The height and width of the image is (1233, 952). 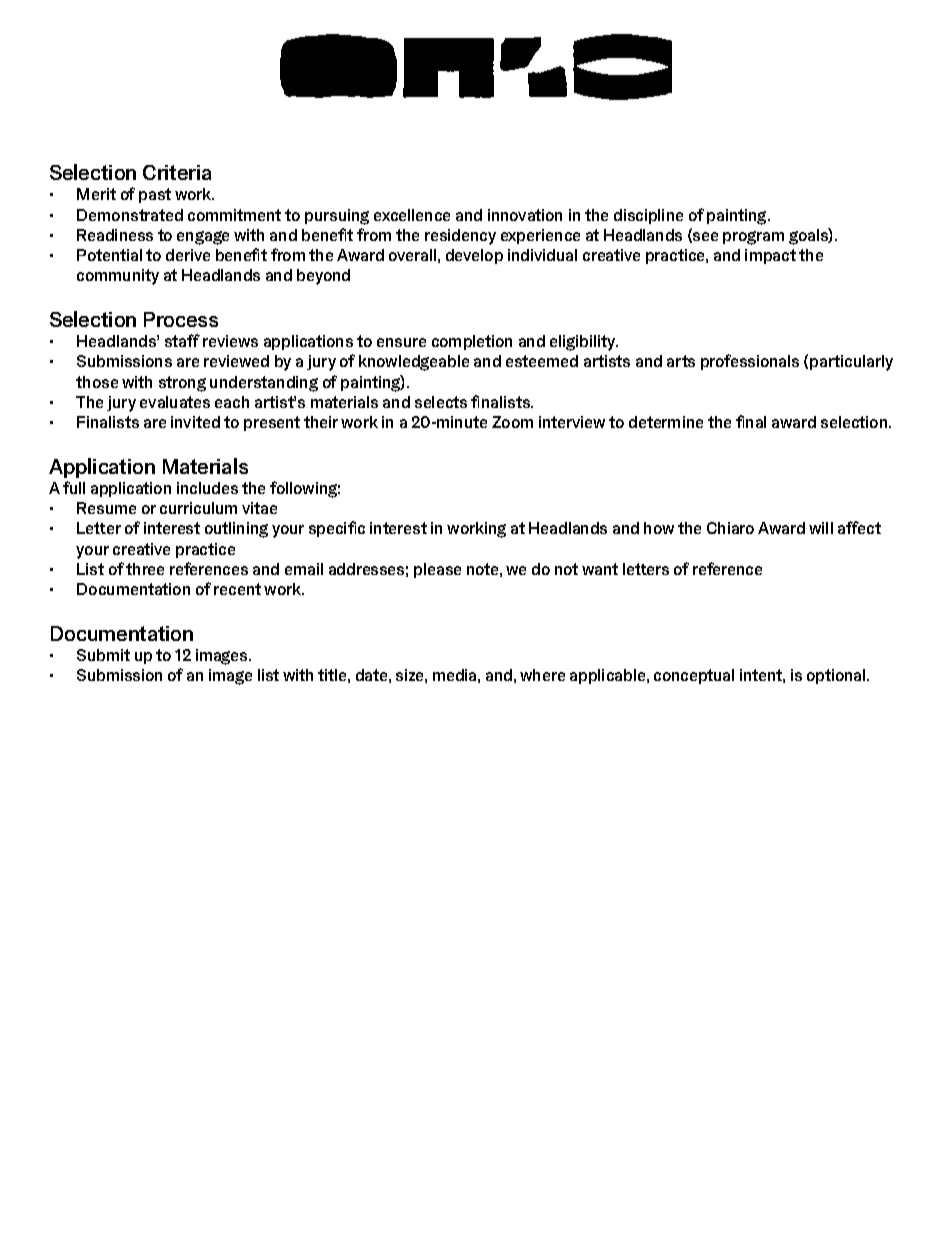 I want to click on completion, so click(x=472, y=342).
